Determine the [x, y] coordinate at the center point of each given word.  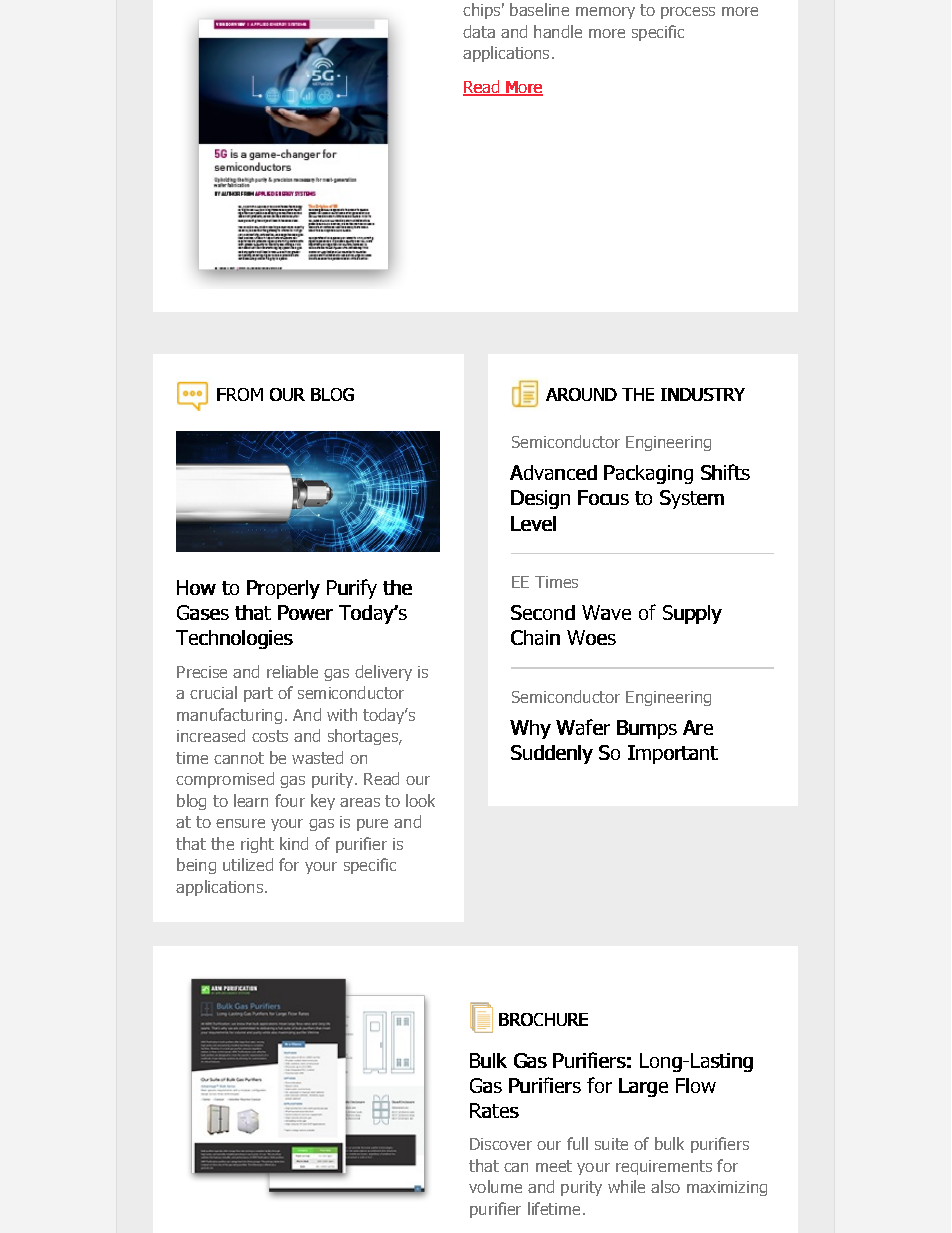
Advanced [553, 472]
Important [673, 754]
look [420, 800]
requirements [664, 1167]
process [688, 13]
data [479, 31]
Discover [501, 1144]
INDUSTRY [703, 394]
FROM [240, 394]
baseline [539, 9]
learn [251, 800]
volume [495, 1186]
